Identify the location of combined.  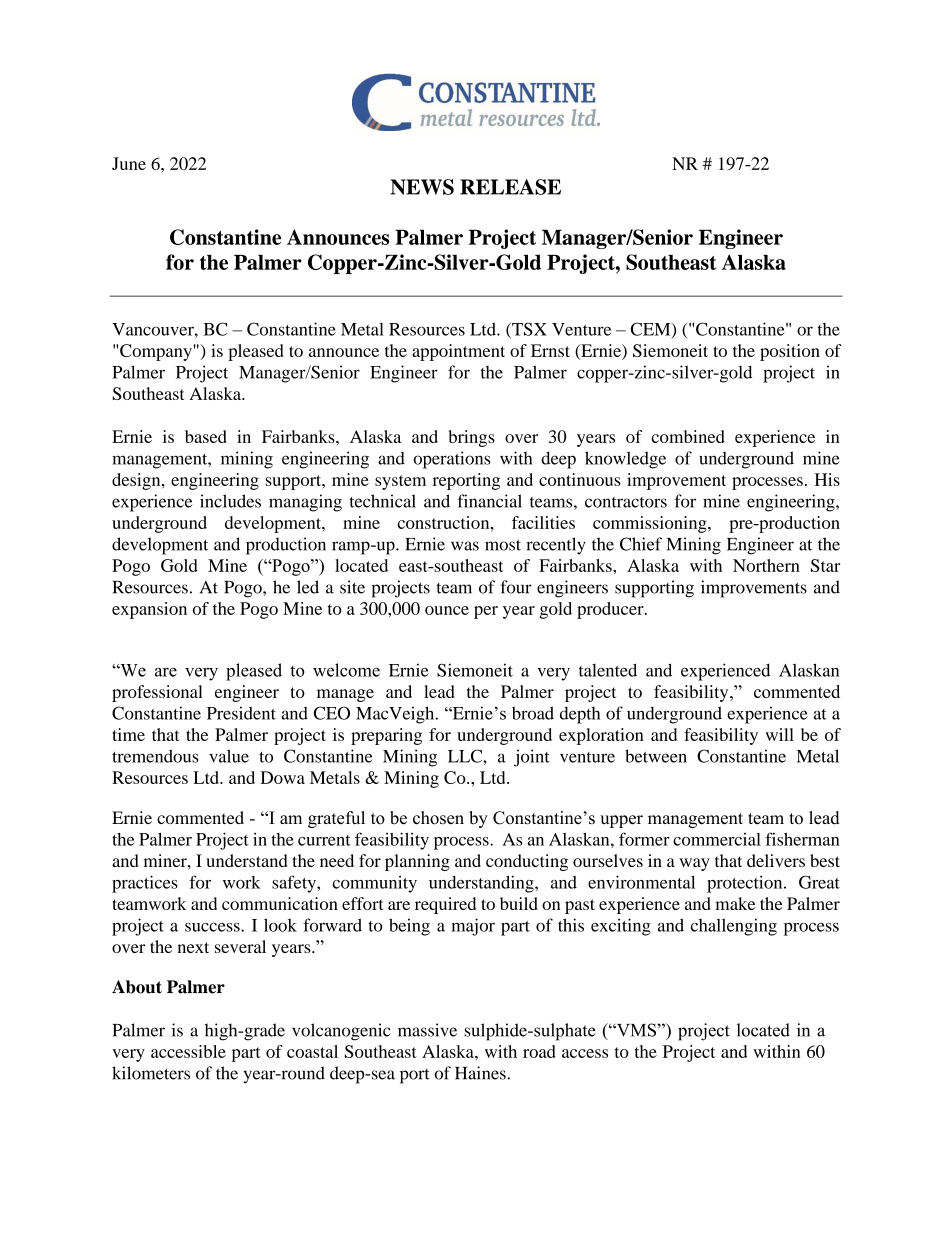
(688, 436).
